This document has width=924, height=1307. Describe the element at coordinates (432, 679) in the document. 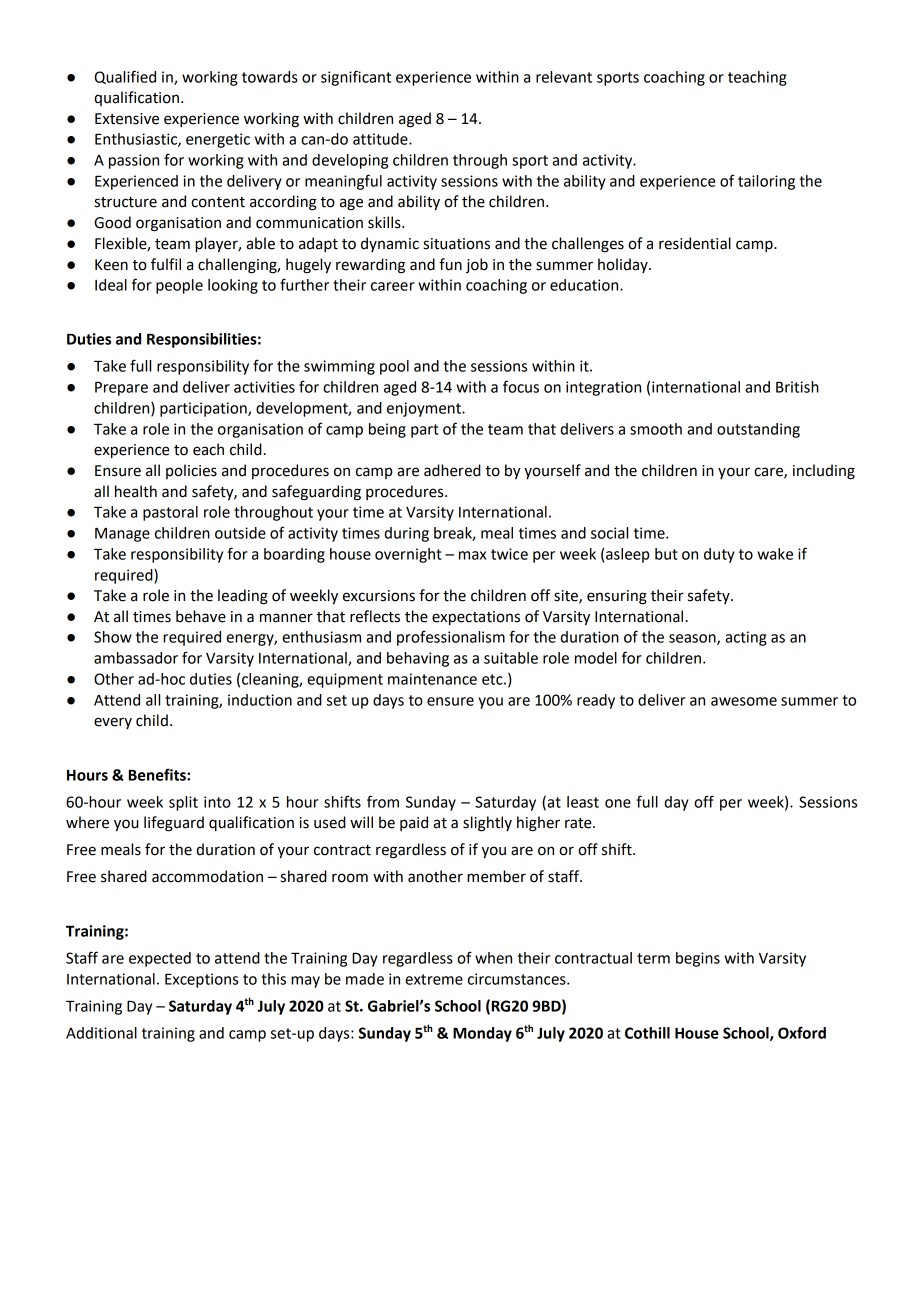

I see `maintenance` at that location.
